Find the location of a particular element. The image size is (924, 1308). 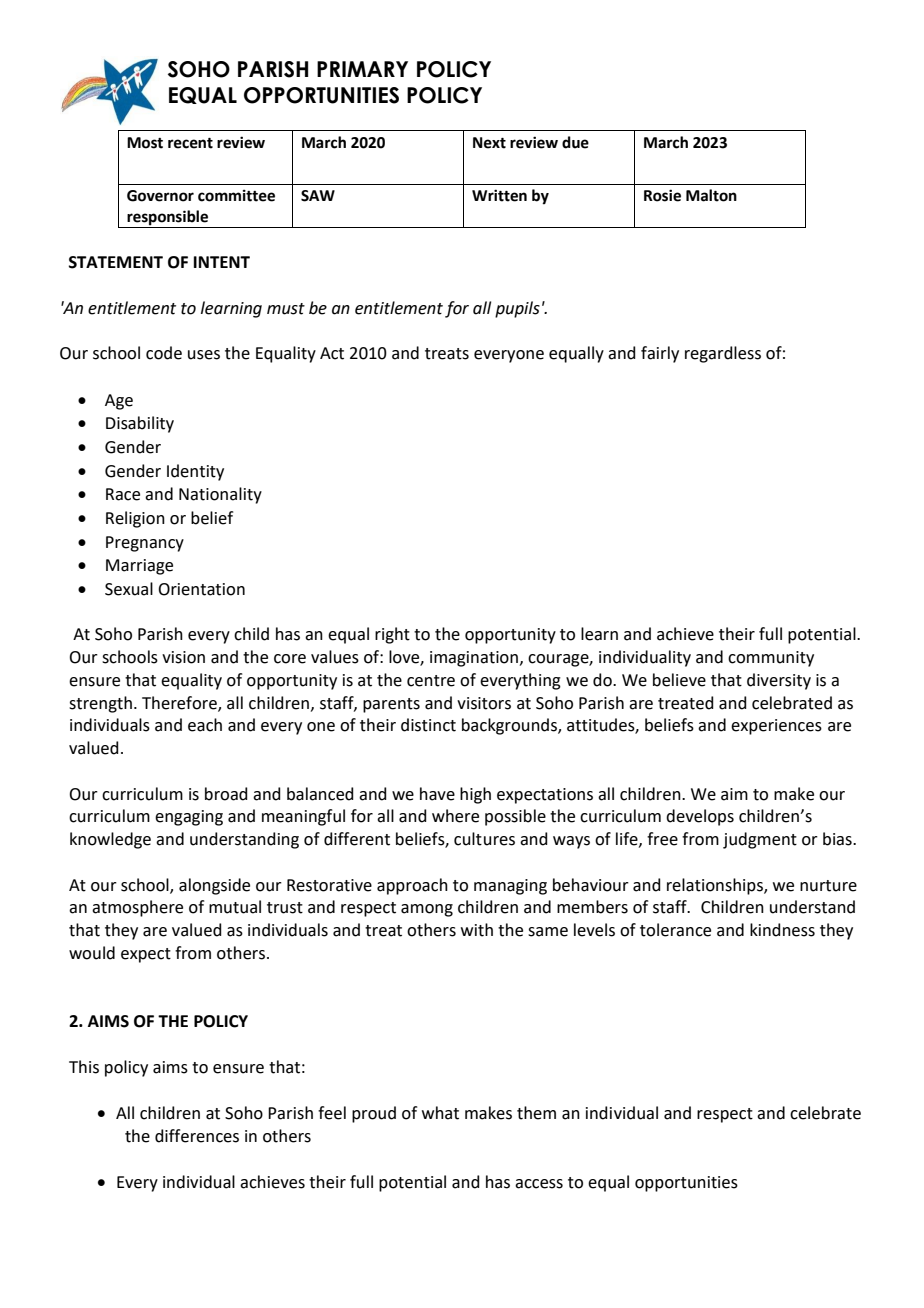

recent is located at coordinates (190, 143).
